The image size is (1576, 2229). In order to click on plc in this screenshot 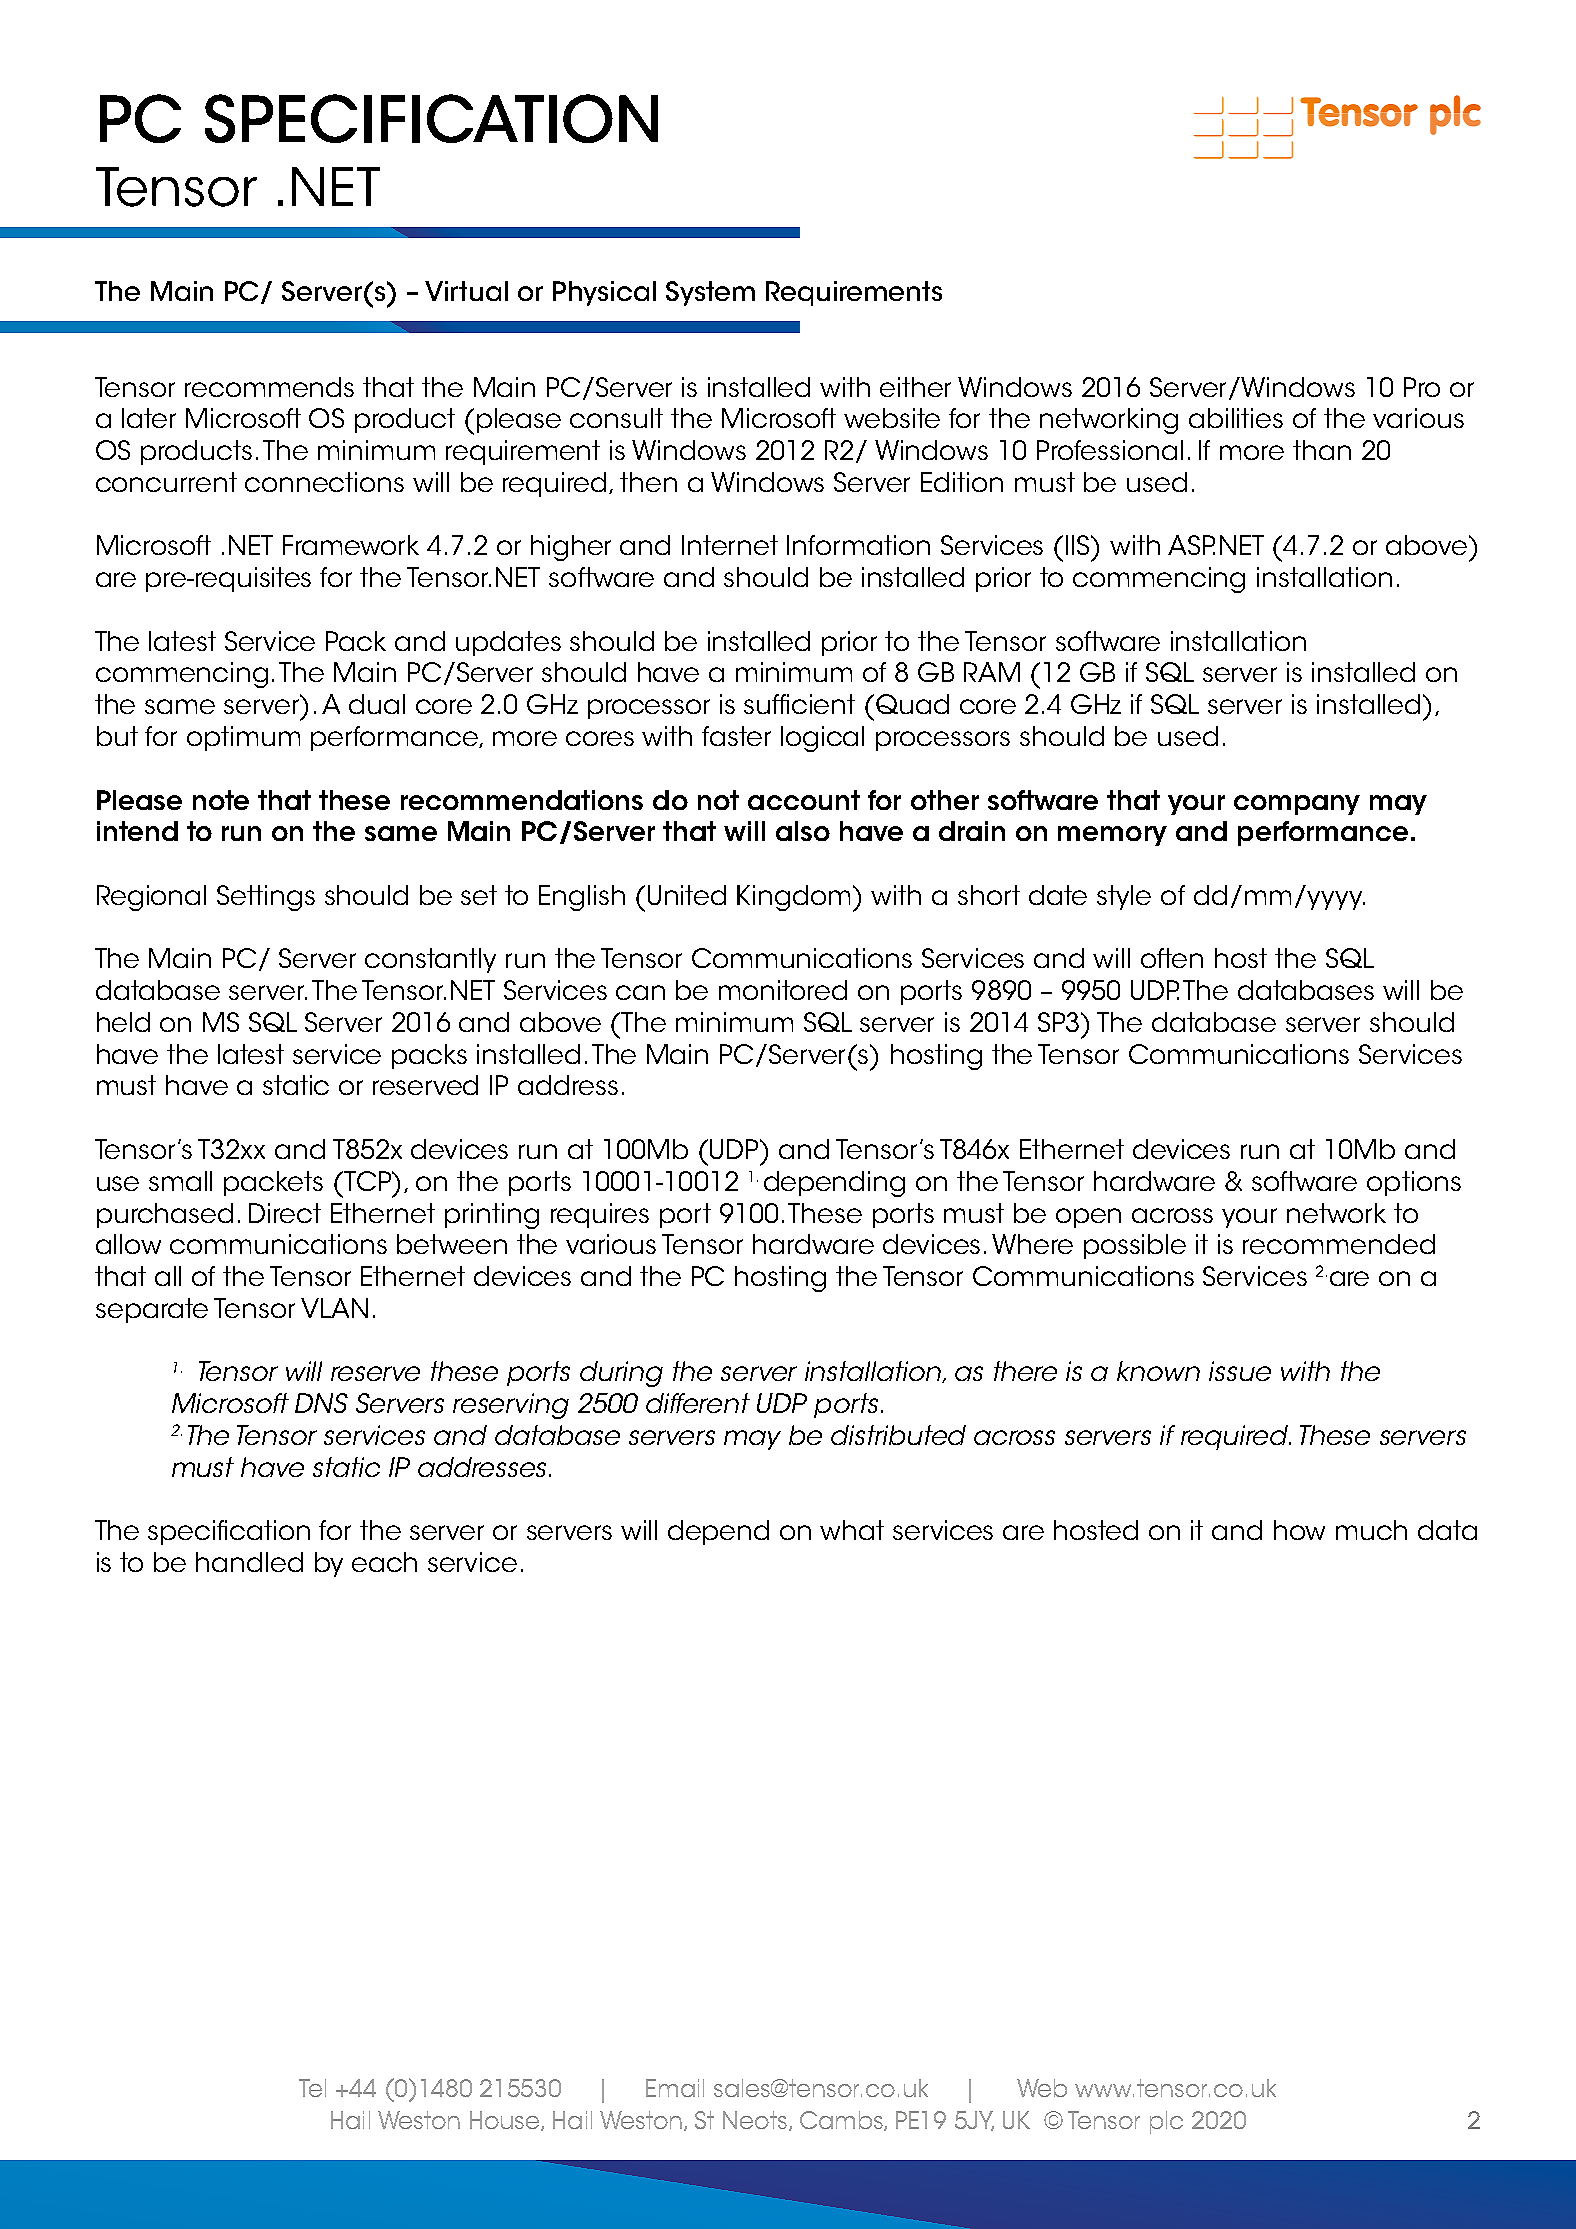, I will do `click(1166, 2122)`.
